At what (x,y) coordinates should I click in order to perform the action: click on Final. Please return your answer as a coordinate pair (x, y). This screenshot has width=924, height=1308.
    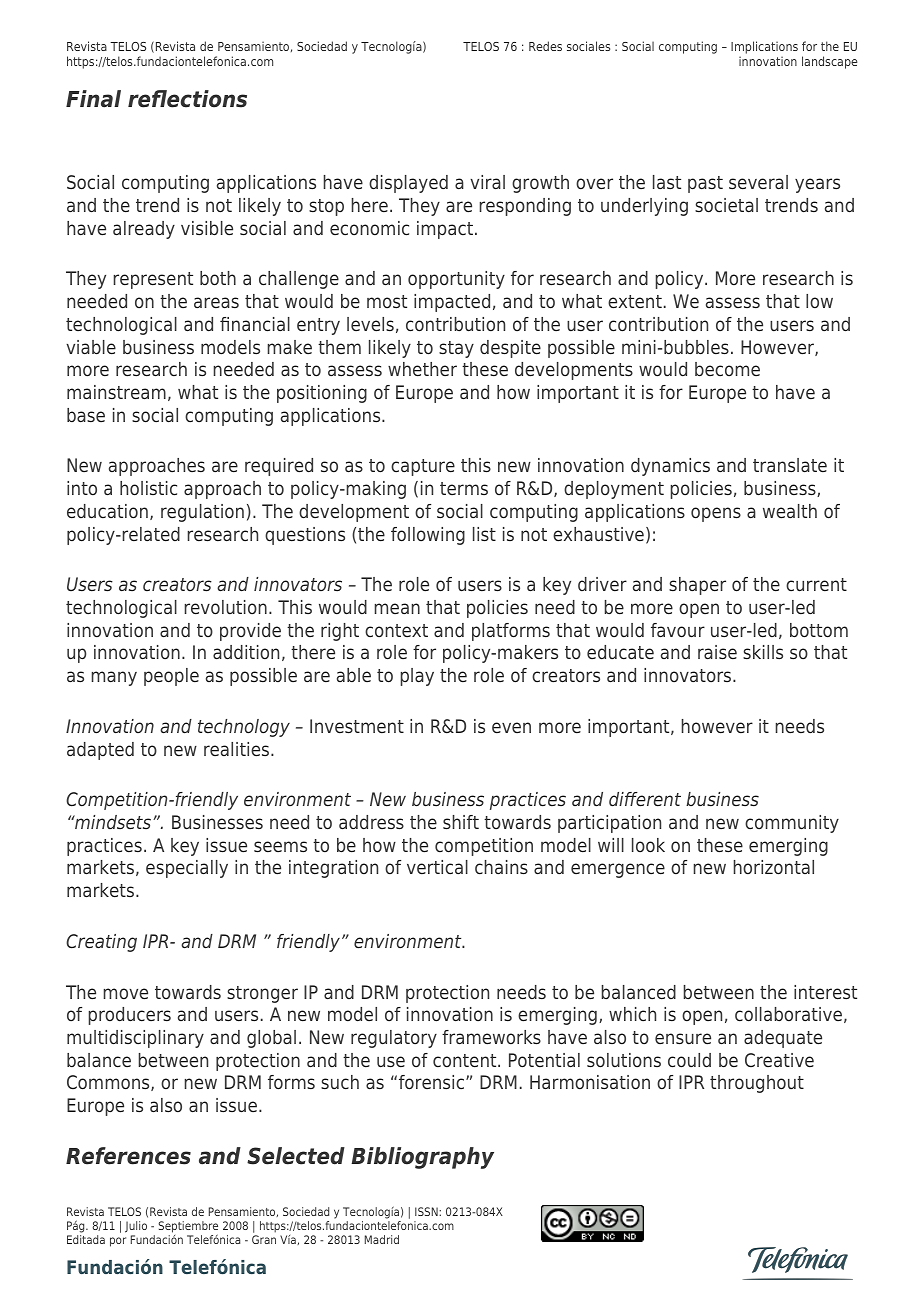
    Looking at the image, I should click on (93, 99).
